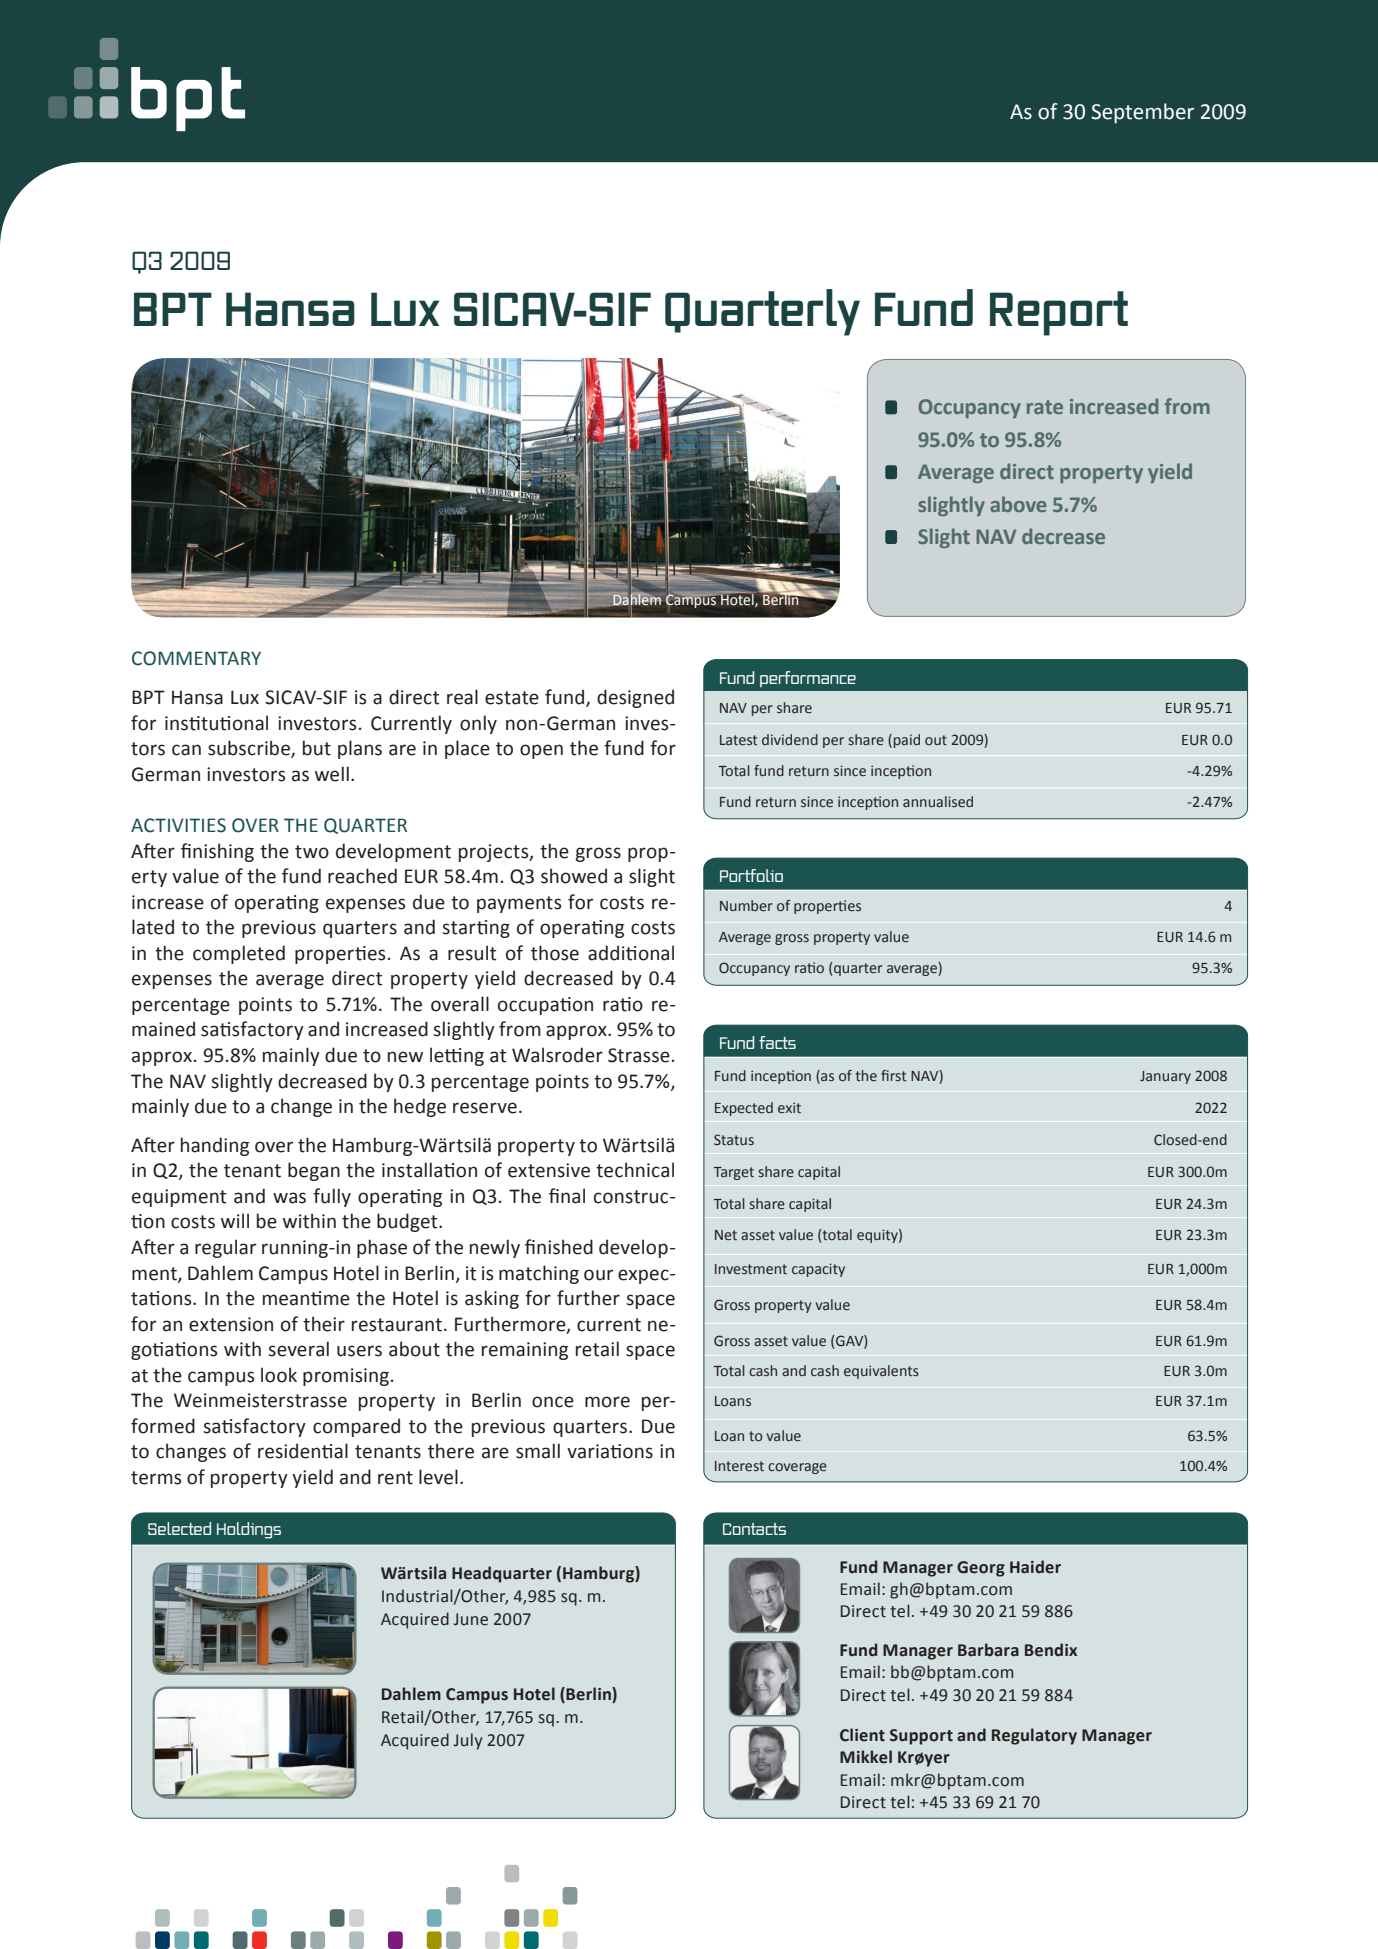  Describe the element at coordinates (746, 905) in the screenshot. I see `Number` at that location.
